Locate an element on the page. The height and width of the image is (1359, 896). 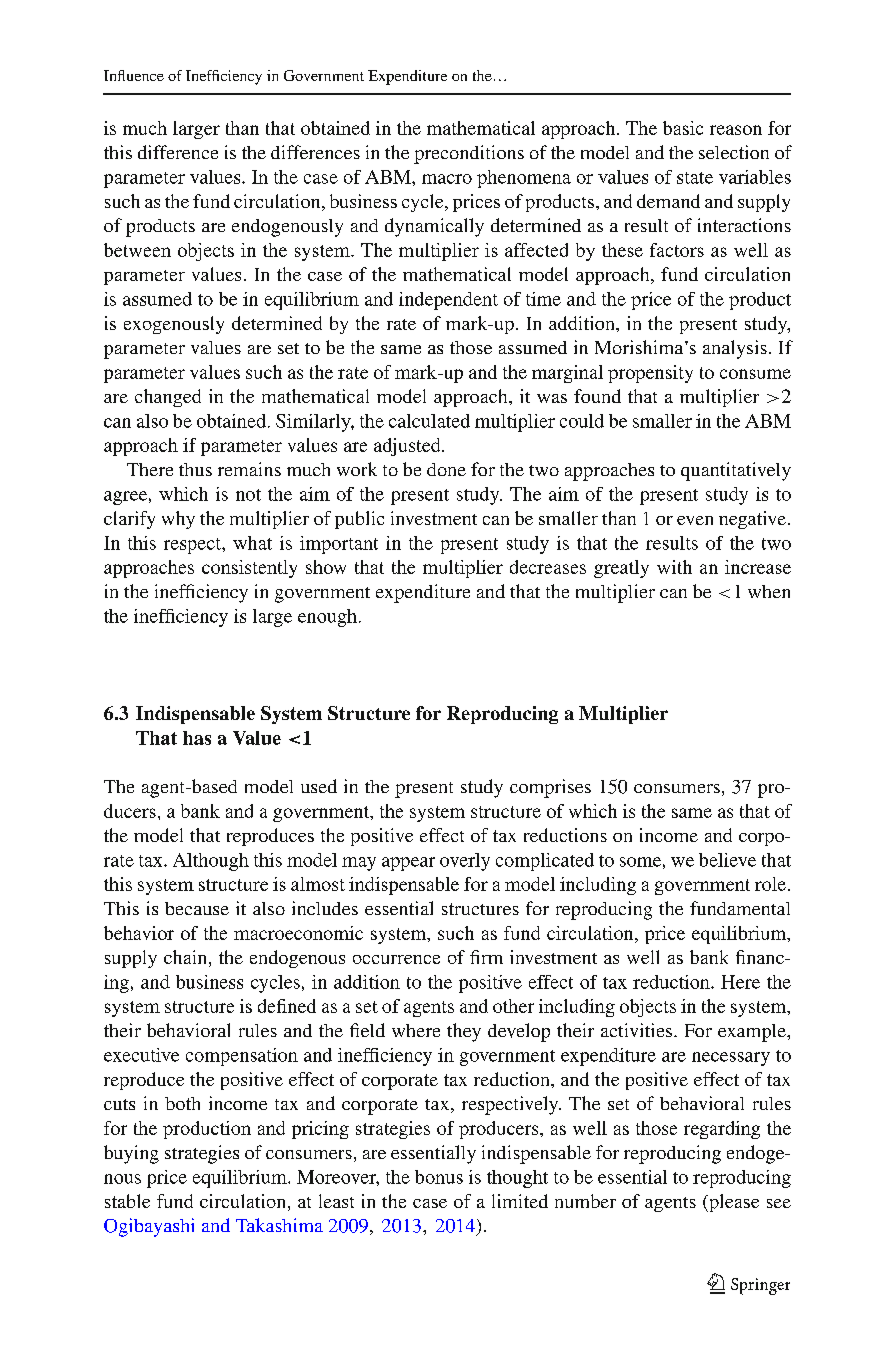
done is located at coordinates (446, 469).
